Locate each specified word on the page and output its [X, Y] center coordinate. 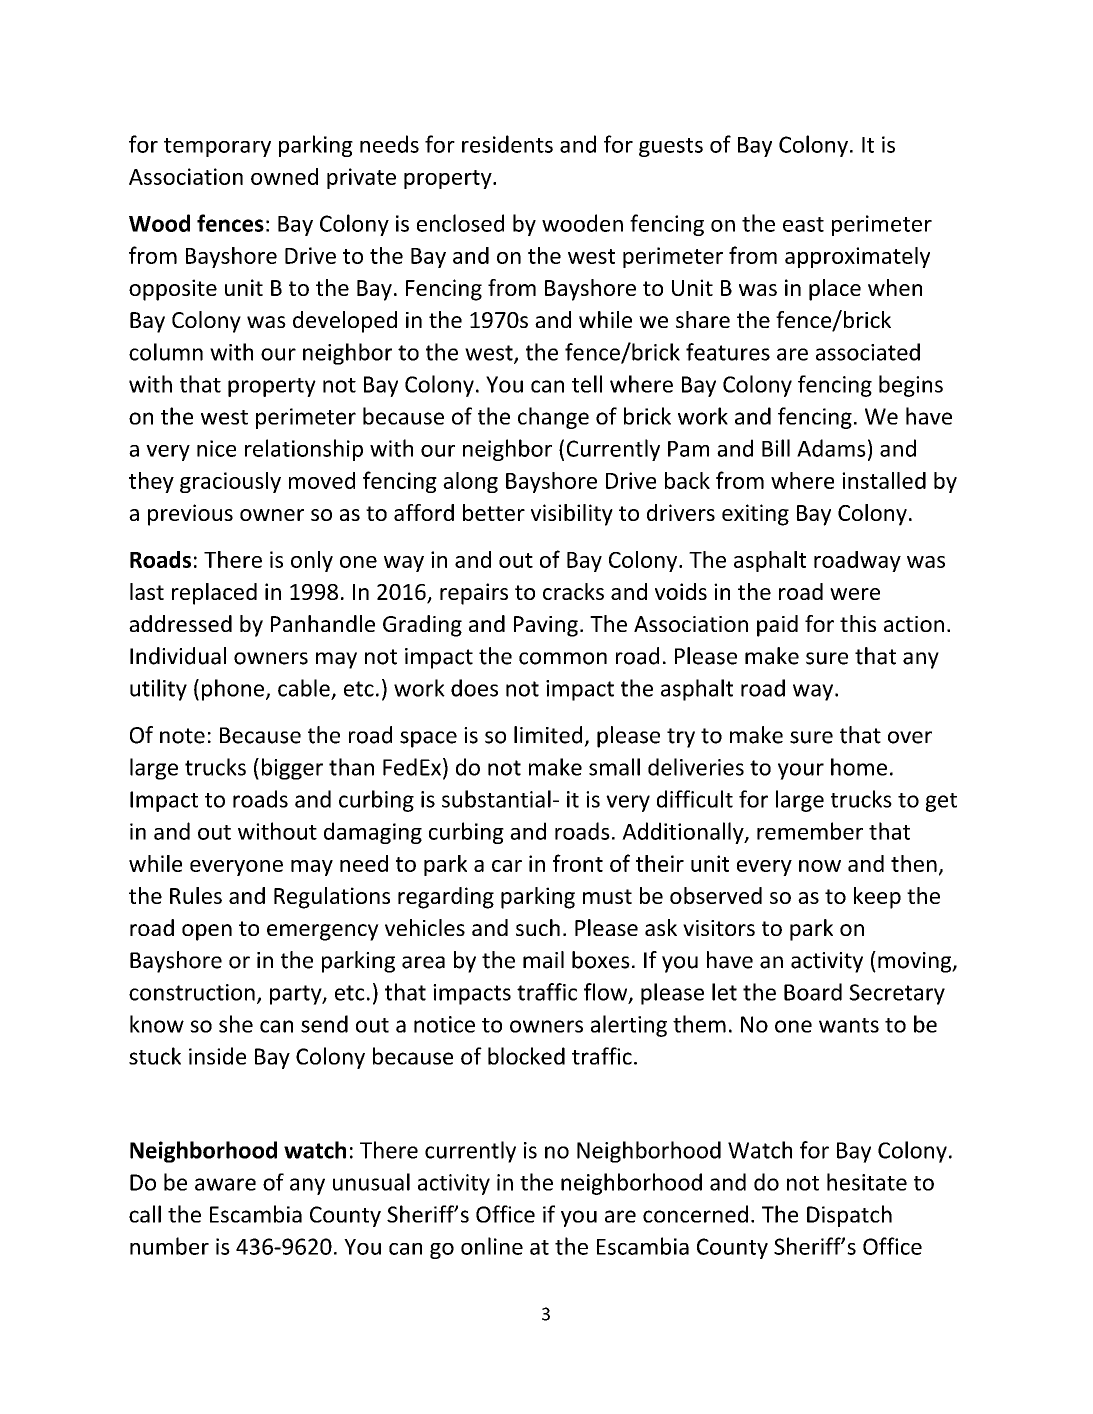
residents [507, 144]
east [803, 224]
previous [190, 515]
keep [877, 898]
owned [284, 176]
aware [225, 1184]
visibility [572, 515]
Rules [196, 895]
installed [884, 480]
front [578, 863]
